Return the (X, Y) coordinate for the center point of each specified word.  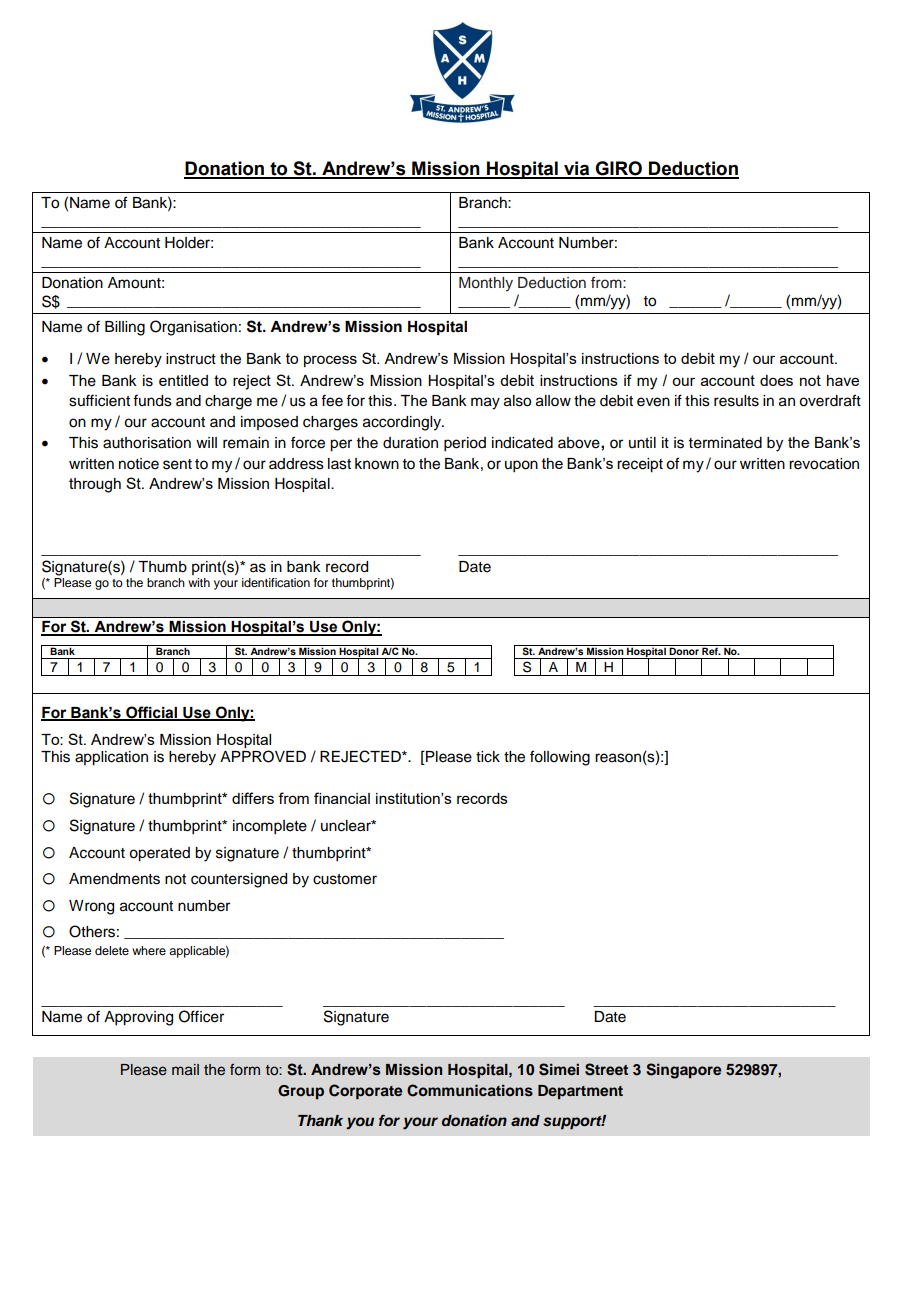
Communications (470, 1090)
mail (185, 1069)
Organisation (193, 328)
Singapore (683, 1071)
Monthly (486, 284)
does (776, 380)
